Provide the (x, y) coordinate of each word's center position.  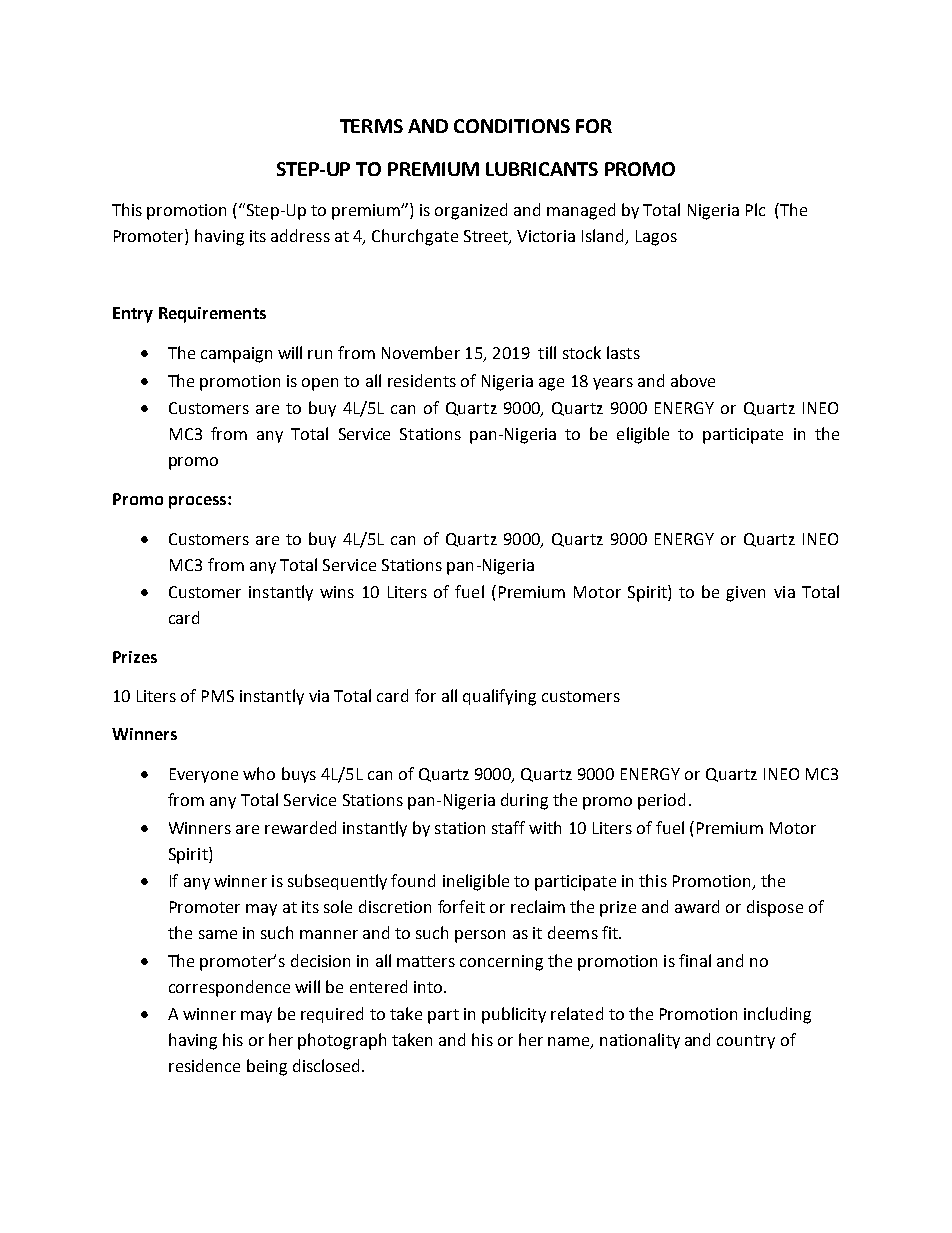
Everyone (204, 775)
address (300, 235)
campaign (236, 355)
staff (508, 827)
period (661, 801)
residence (204, 1065)
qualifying (499, 697)
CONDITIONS (512, 126)
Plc (755, 209)
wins (337, 592)
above (693, 380)
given (745, 594)
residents (422, 380)
